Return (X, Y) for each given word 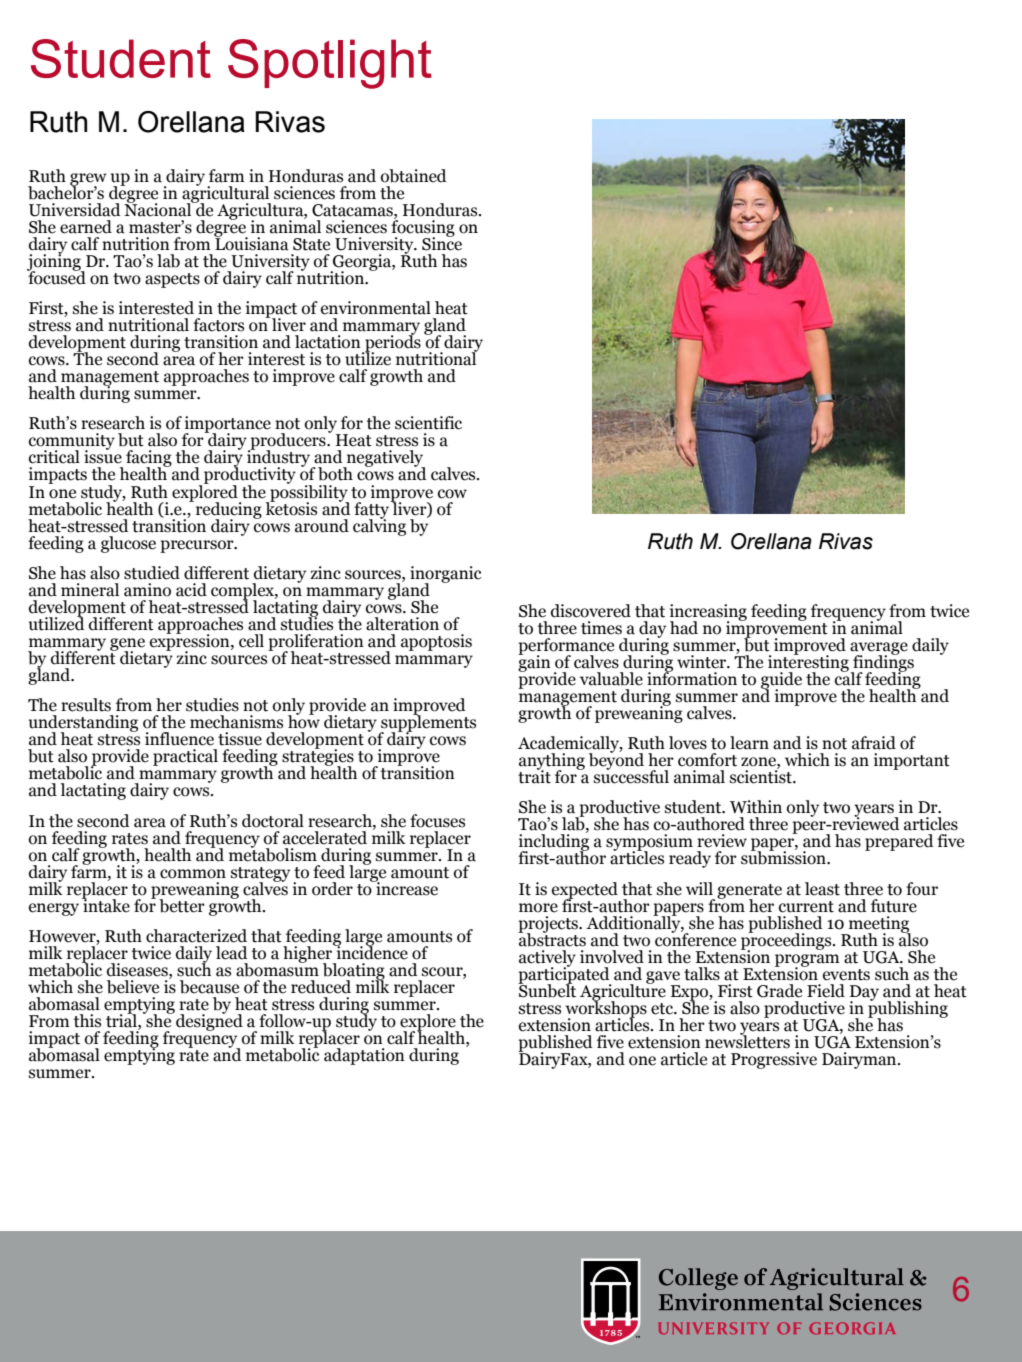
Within (756, 807)
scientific (428, 423)
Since (442, 243)
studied (152, 573)
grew (88, 180)
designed (208, 1021)
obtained (413, 176)
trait (534, 776)
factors (218, 325)
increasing (708, 613)
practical (185, 757)
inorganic (446, 575)
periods (392, 343)
